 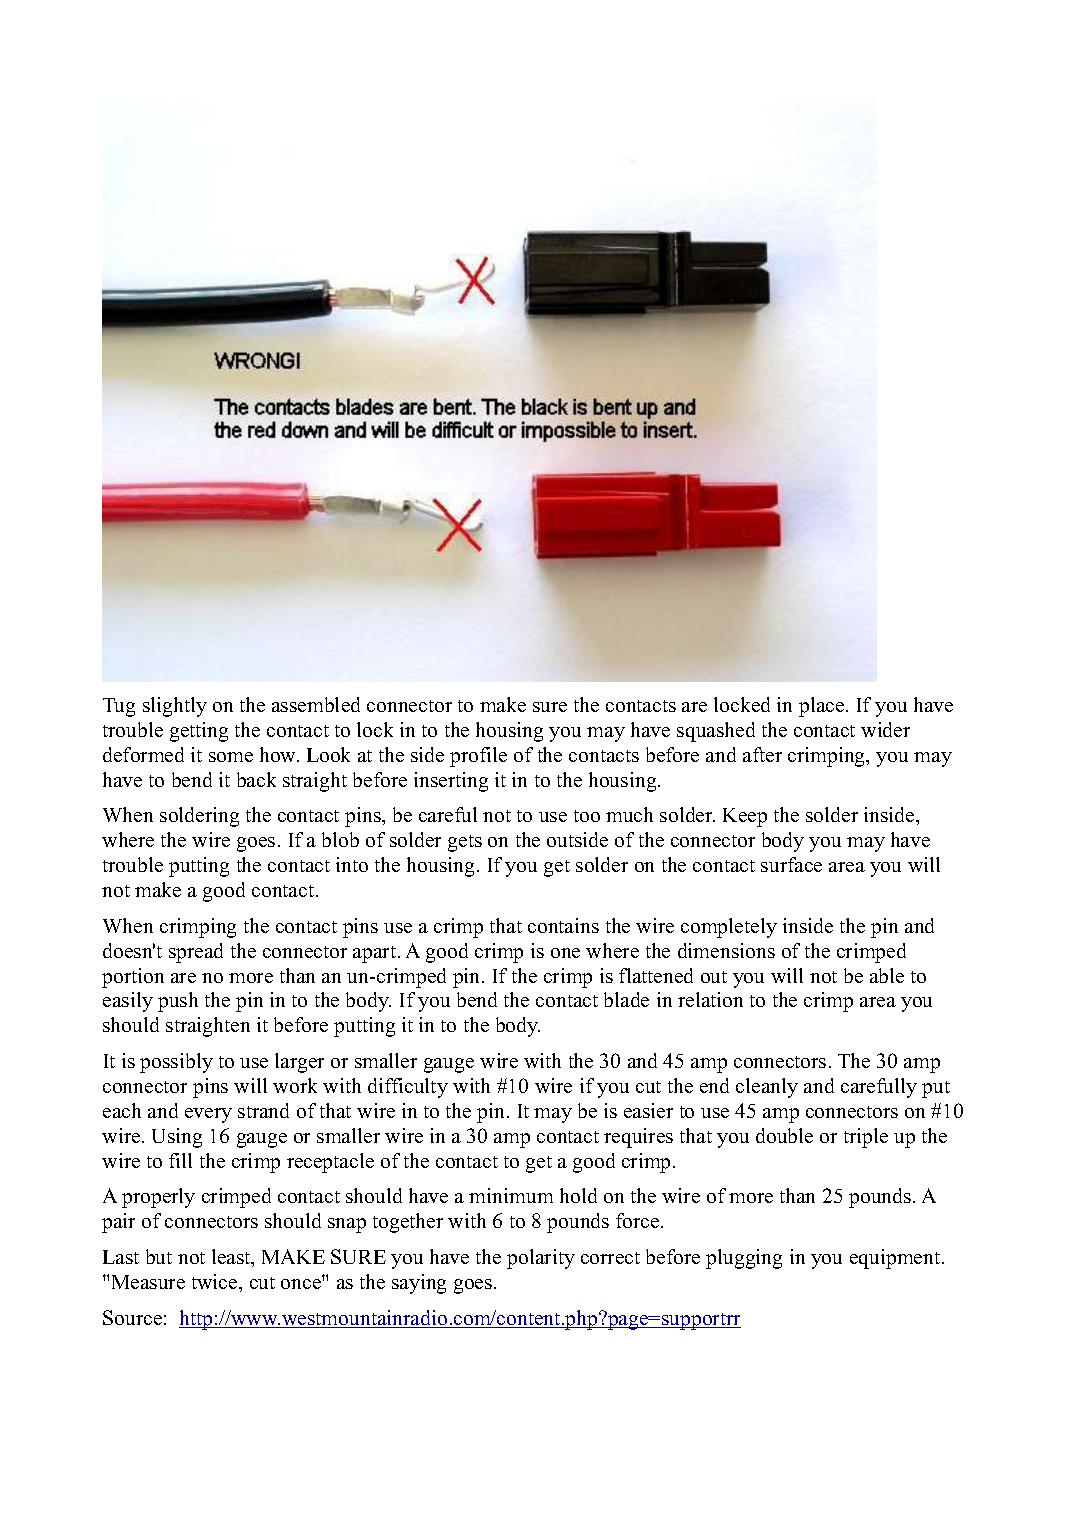 I want to click on polarity, so click(x=541, y=1259).
